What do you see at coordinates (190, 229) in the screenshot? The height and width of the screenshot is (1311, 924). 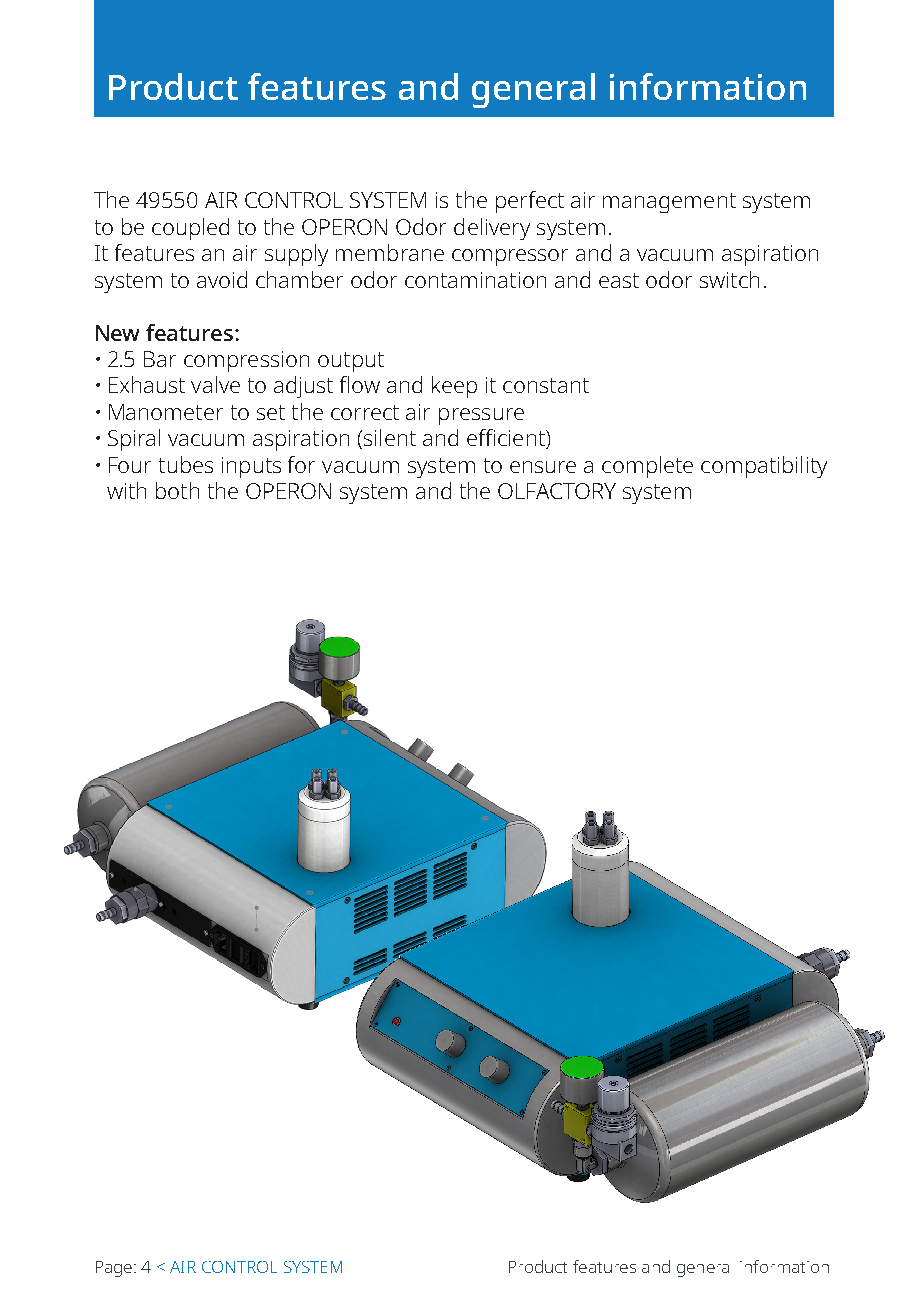 I see `coupled` at bounding box center [190, 229].
